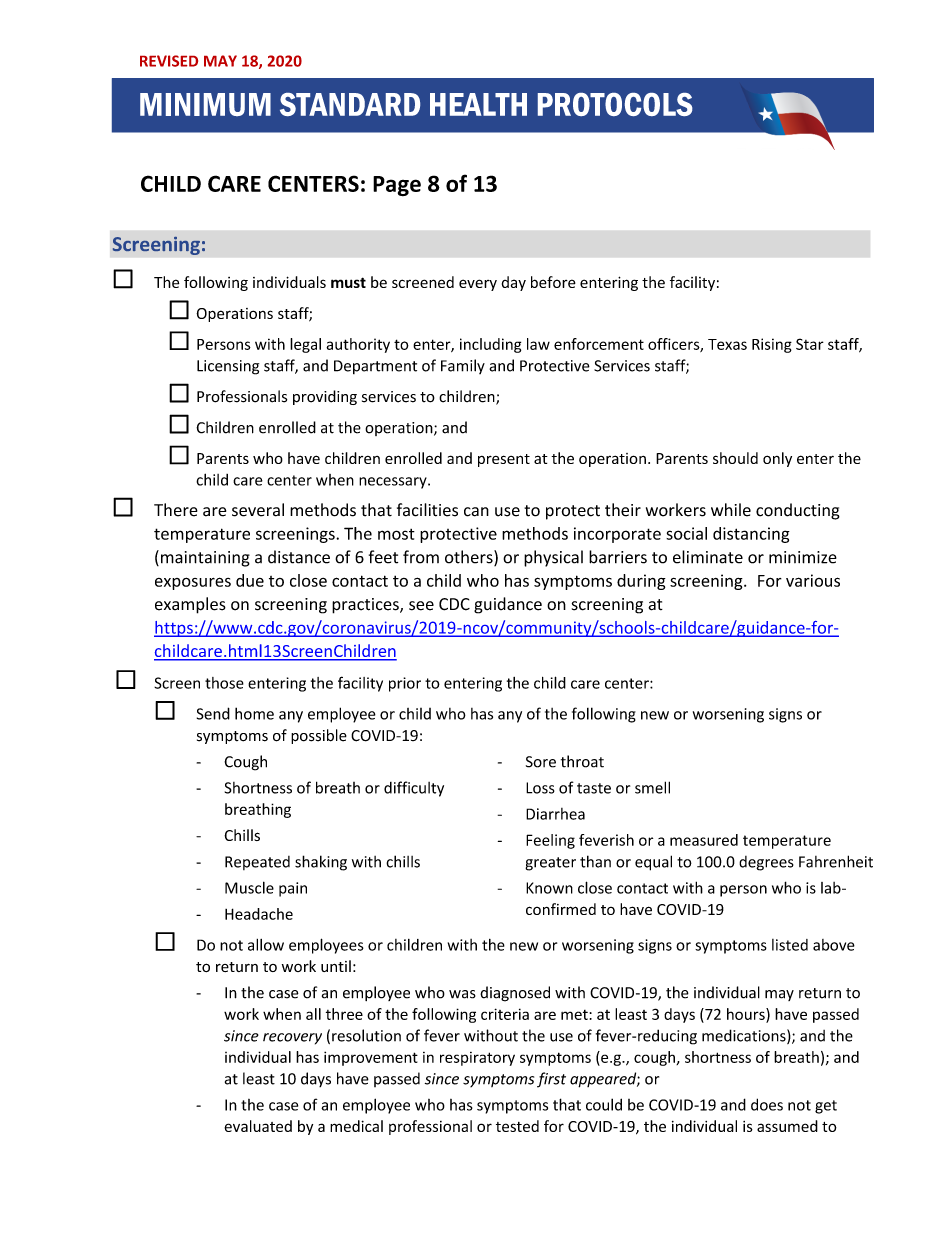  Describe the element at coordinates (553, 558) in the screenshot. I see `physical` at that location.
